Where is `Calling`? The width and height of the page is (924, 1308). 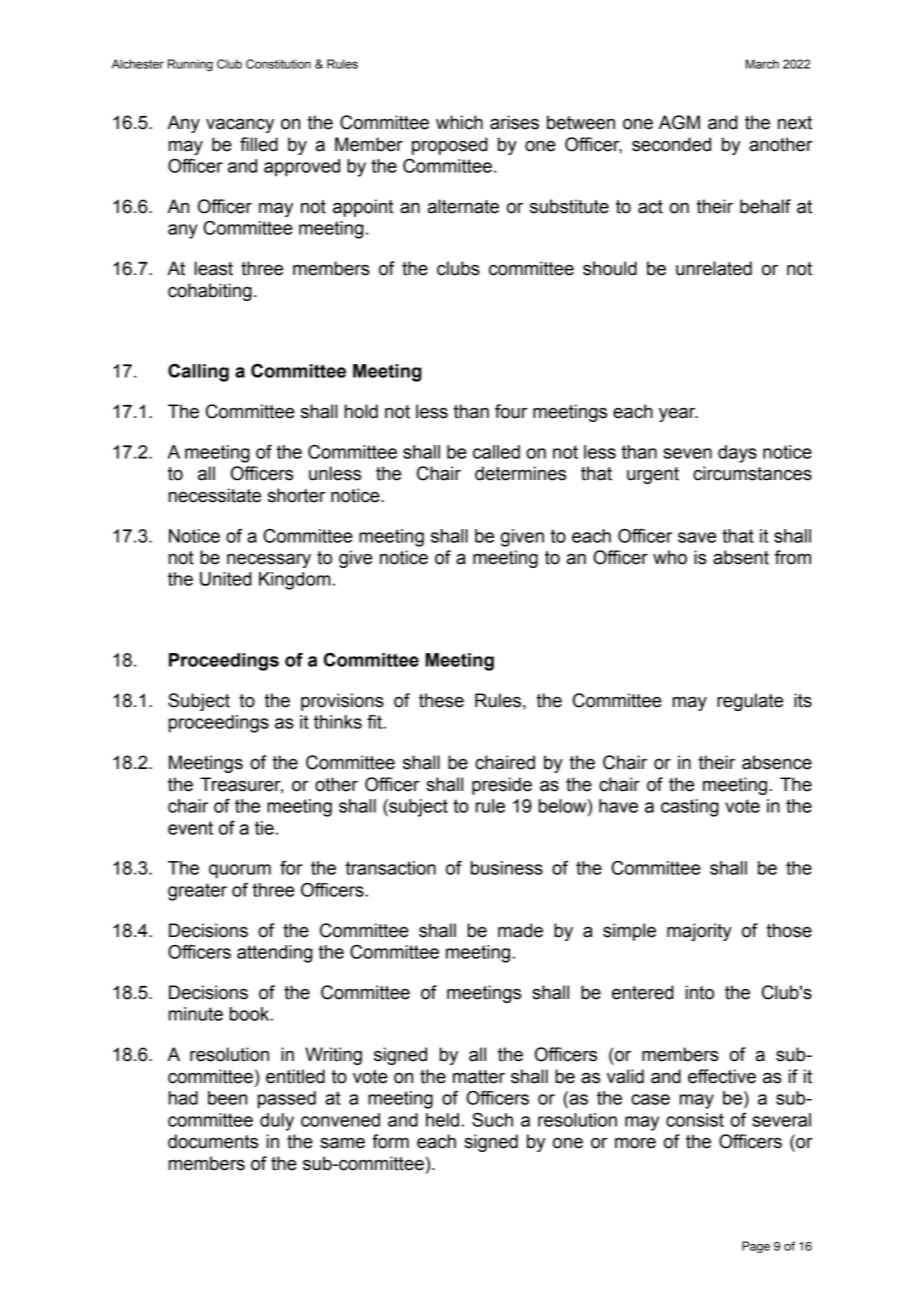 Calling is located at coordinates (198, 373).
